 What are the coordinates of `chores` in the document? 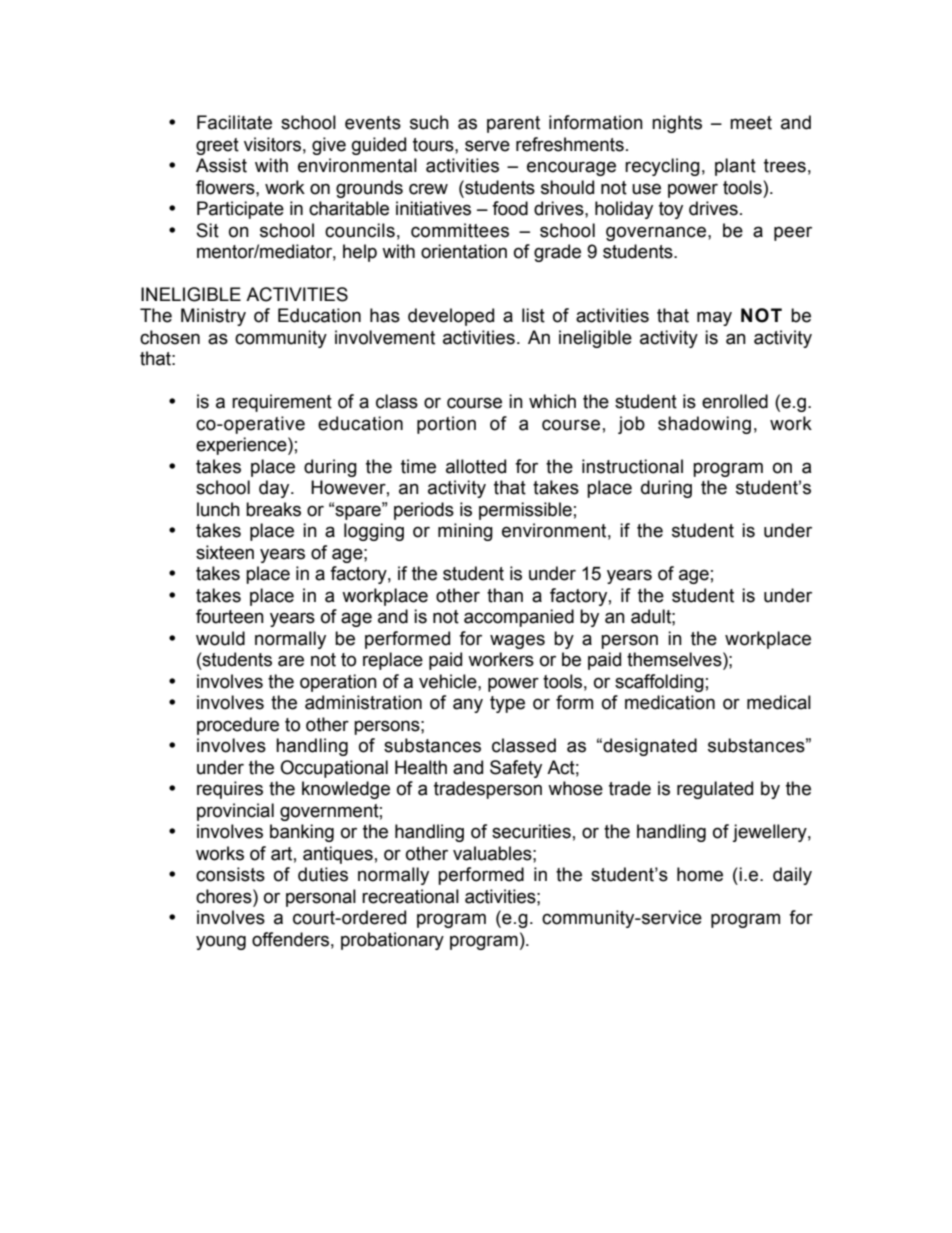 It's located at (225, 896).
